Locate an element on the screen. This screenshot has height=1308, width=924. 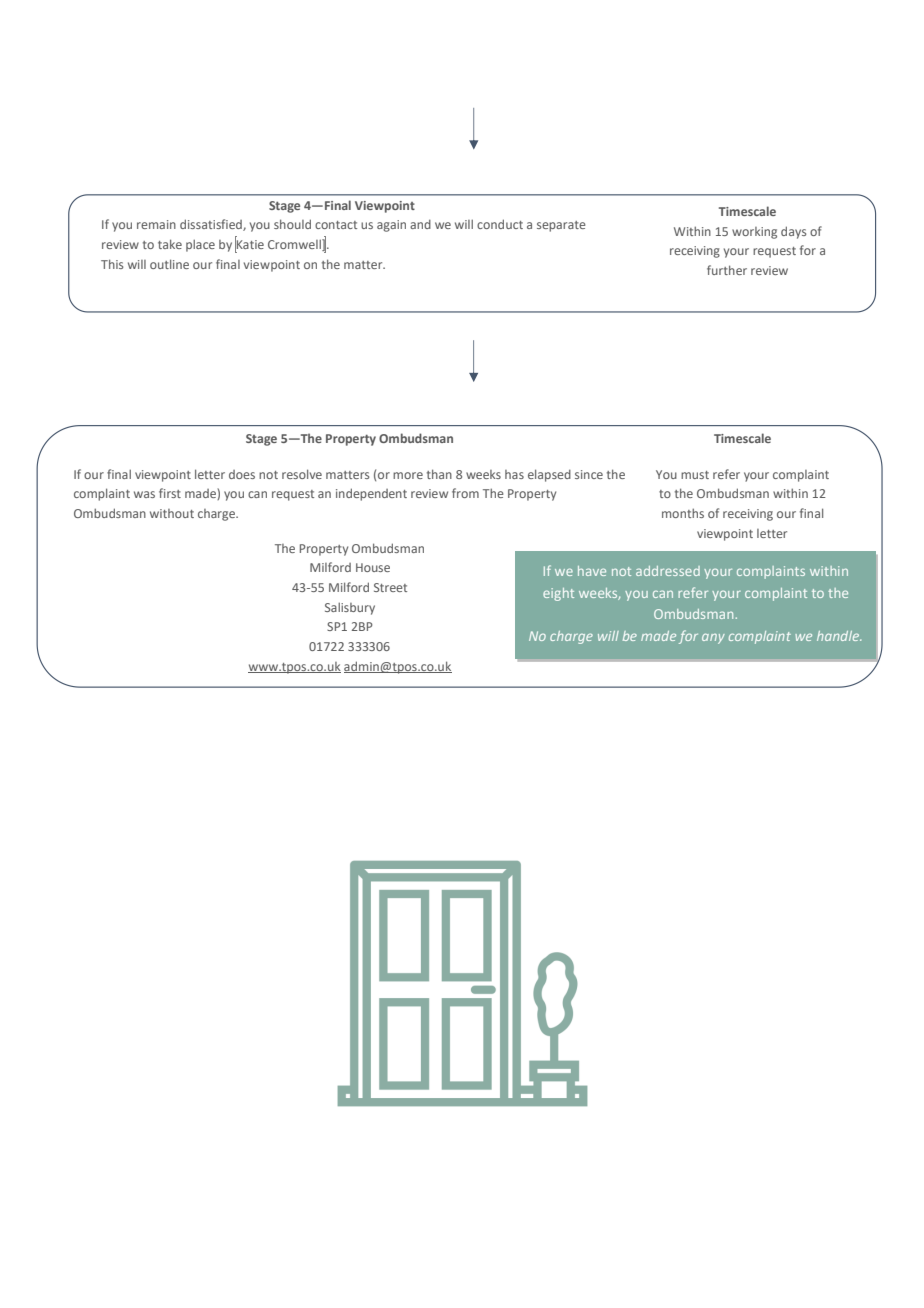
conduct is located at coordinates (500, 224).
